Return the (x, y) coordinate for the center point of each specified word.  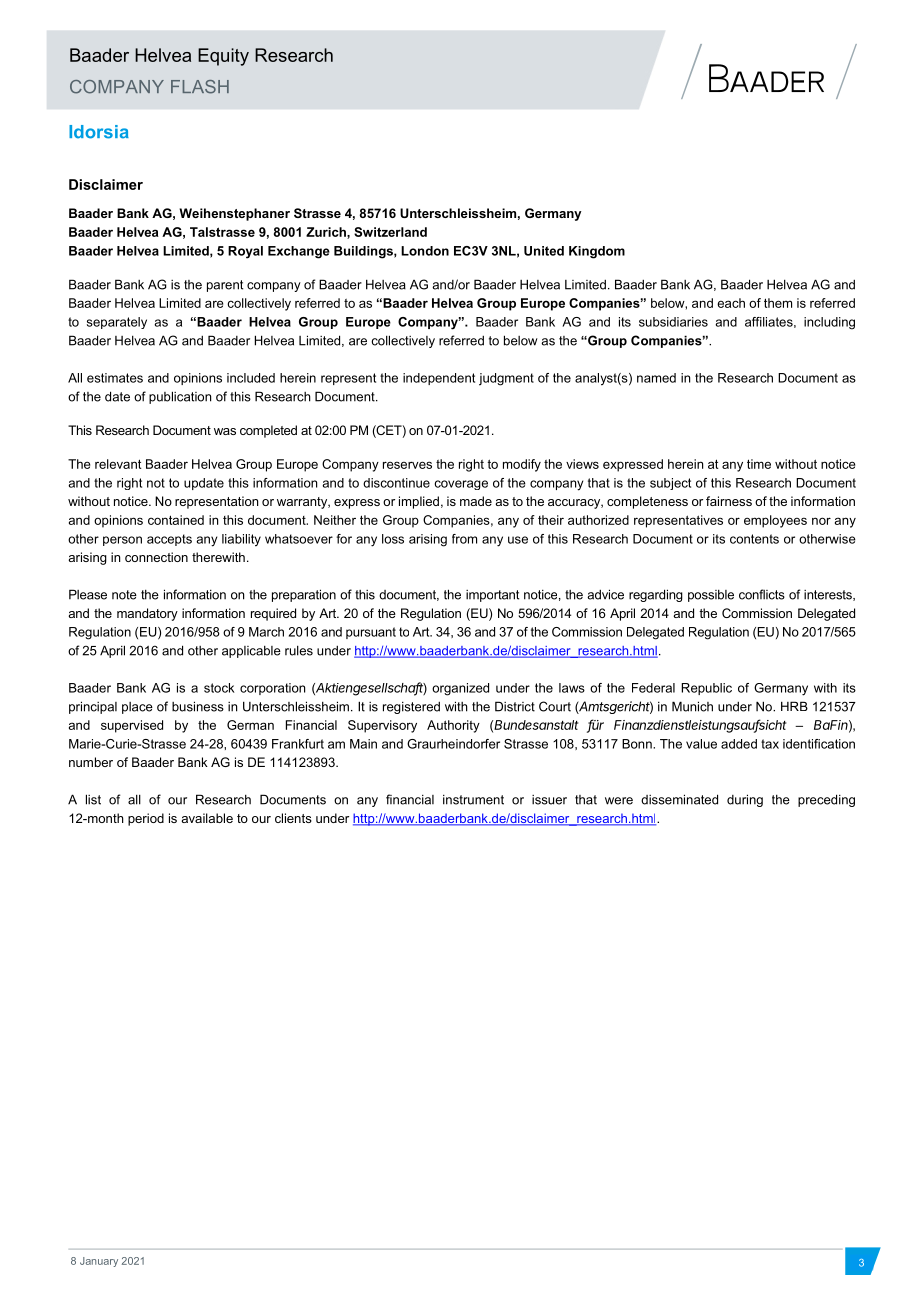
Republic (706, 689)
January (99, 1262)
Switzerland (390, 232)
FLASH (200, 87)
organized (460, 689)
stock (219, 688)
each (731, 303)
